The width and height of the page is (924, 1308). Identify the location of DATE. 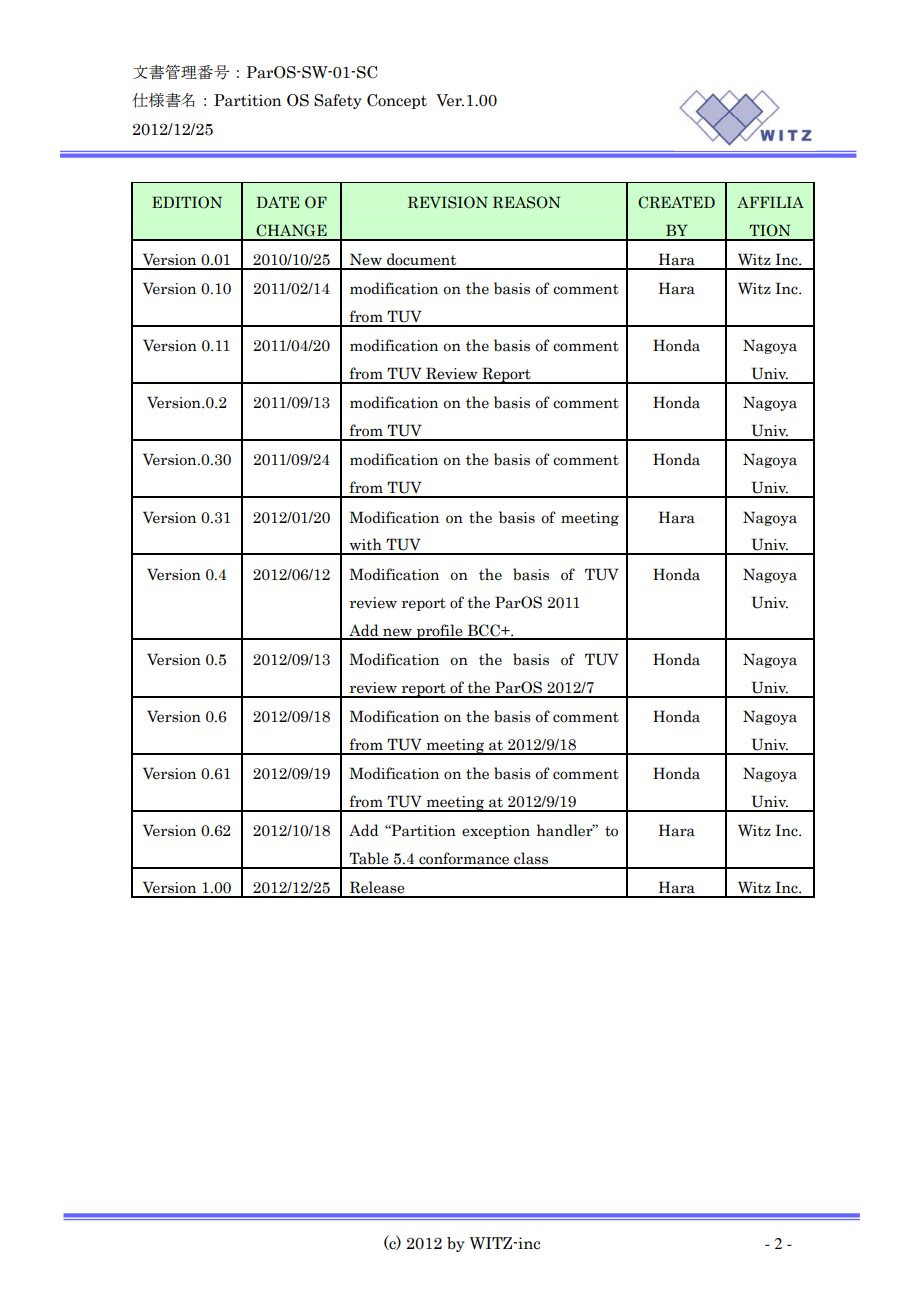
(277, 202).
